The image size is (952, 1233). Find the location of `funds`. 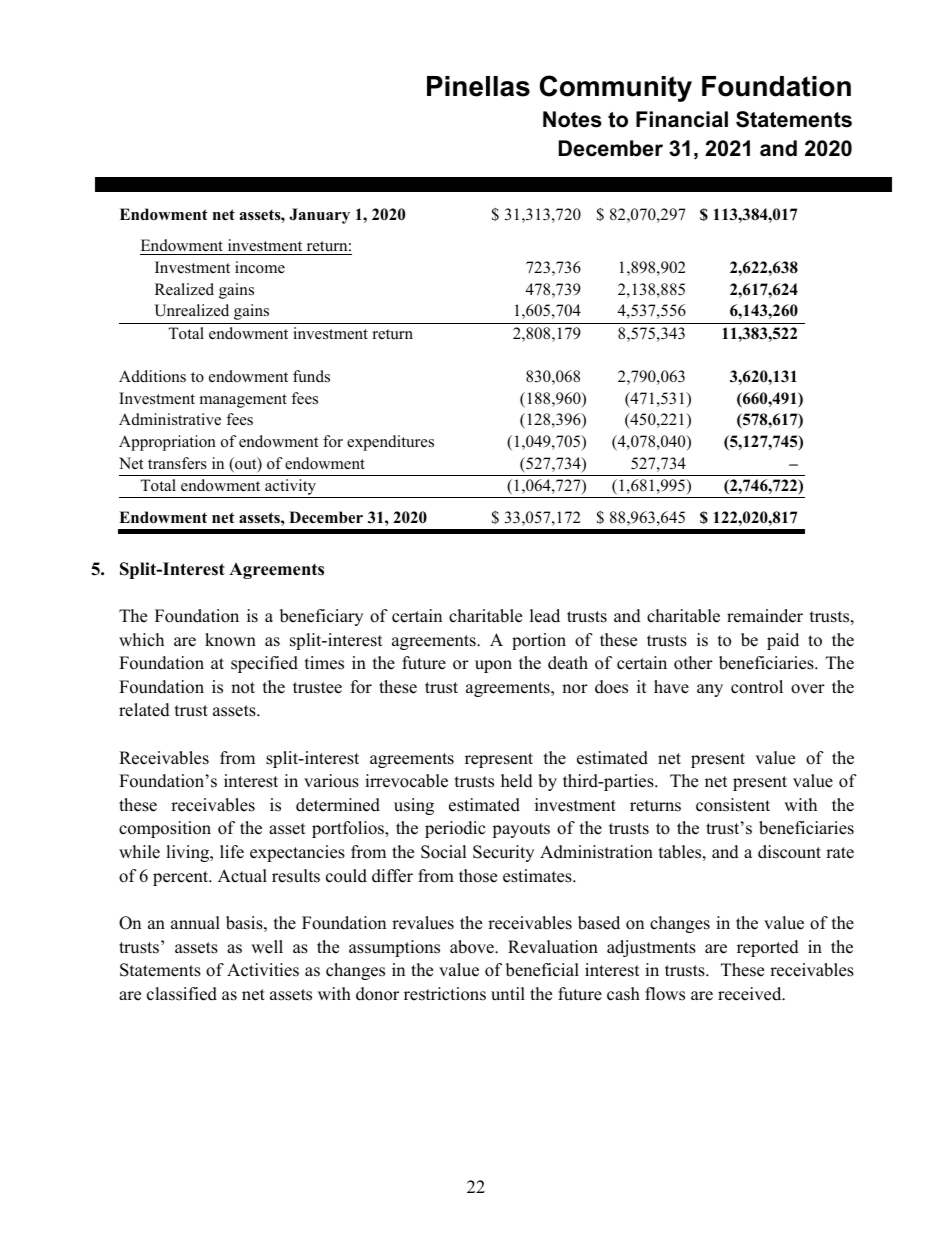

funds is located at coordinates (311, 376).
